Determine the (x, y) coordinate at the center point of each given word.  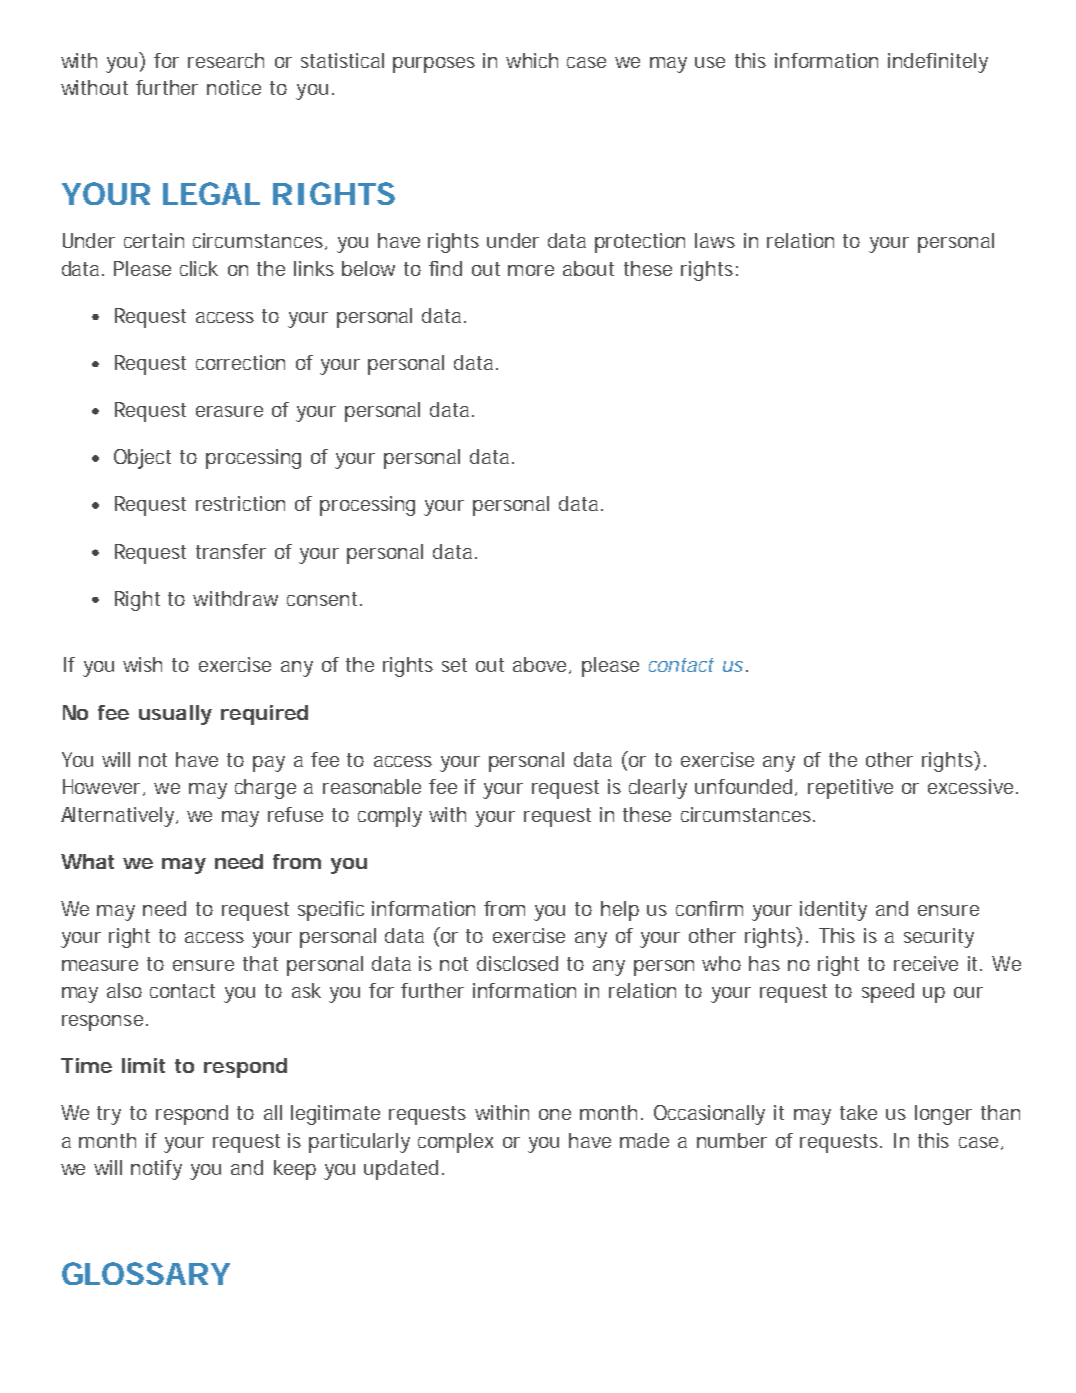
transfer (231, 551)
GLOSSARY (146, 1273)
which (532, 60)
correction (240, 362)
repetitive (850, 789)
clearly (658, 789)
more (531, 270)
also (124, 990)
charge (265, 789)
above (541, 665)
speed (888, 993)
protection (640, 243)
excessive (970, 786)
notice (234, 87)
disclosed (517, 963)
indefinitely (938, 63)
